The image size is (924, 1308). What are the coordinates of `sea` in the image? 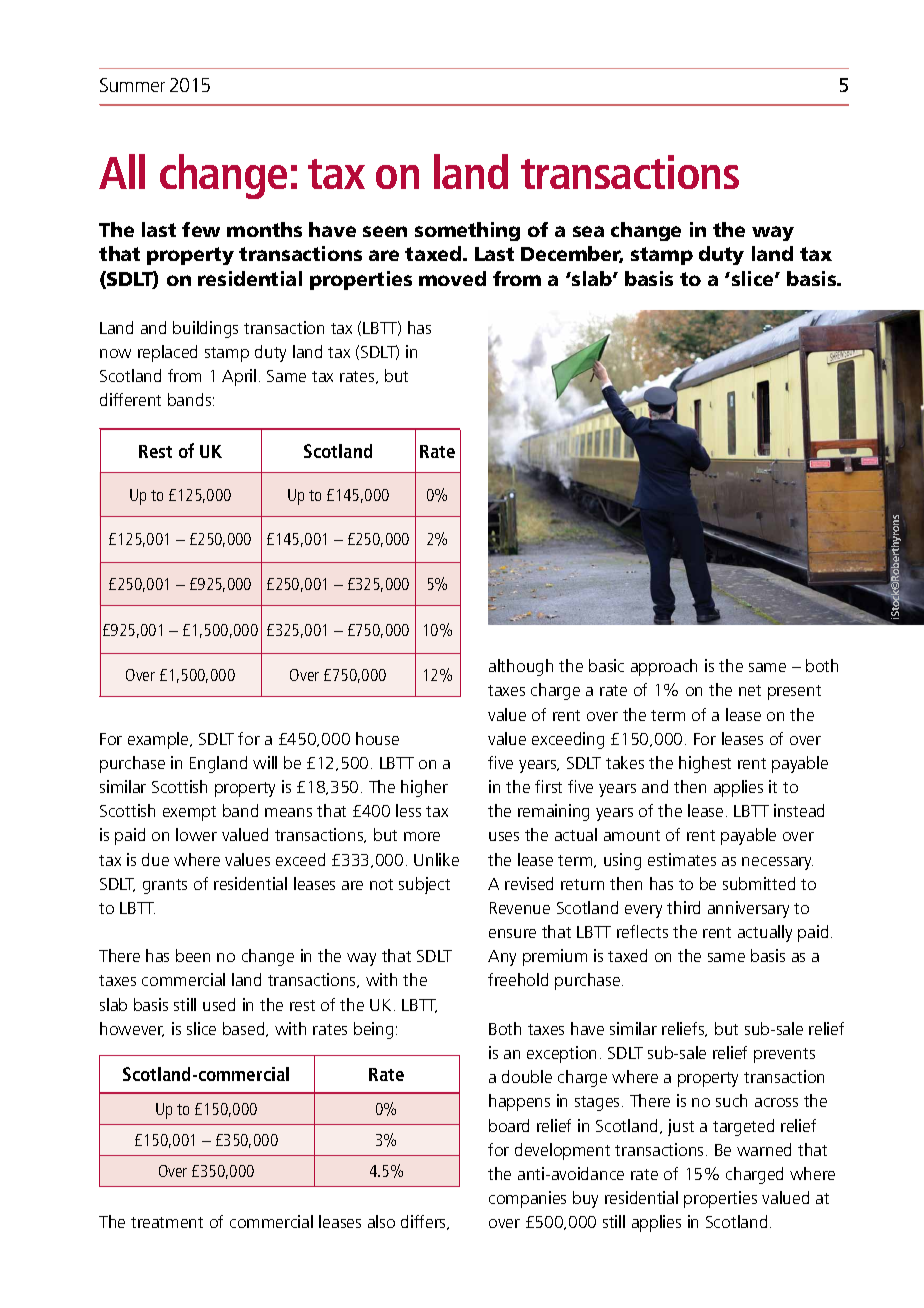 It's located at (588, 231).
